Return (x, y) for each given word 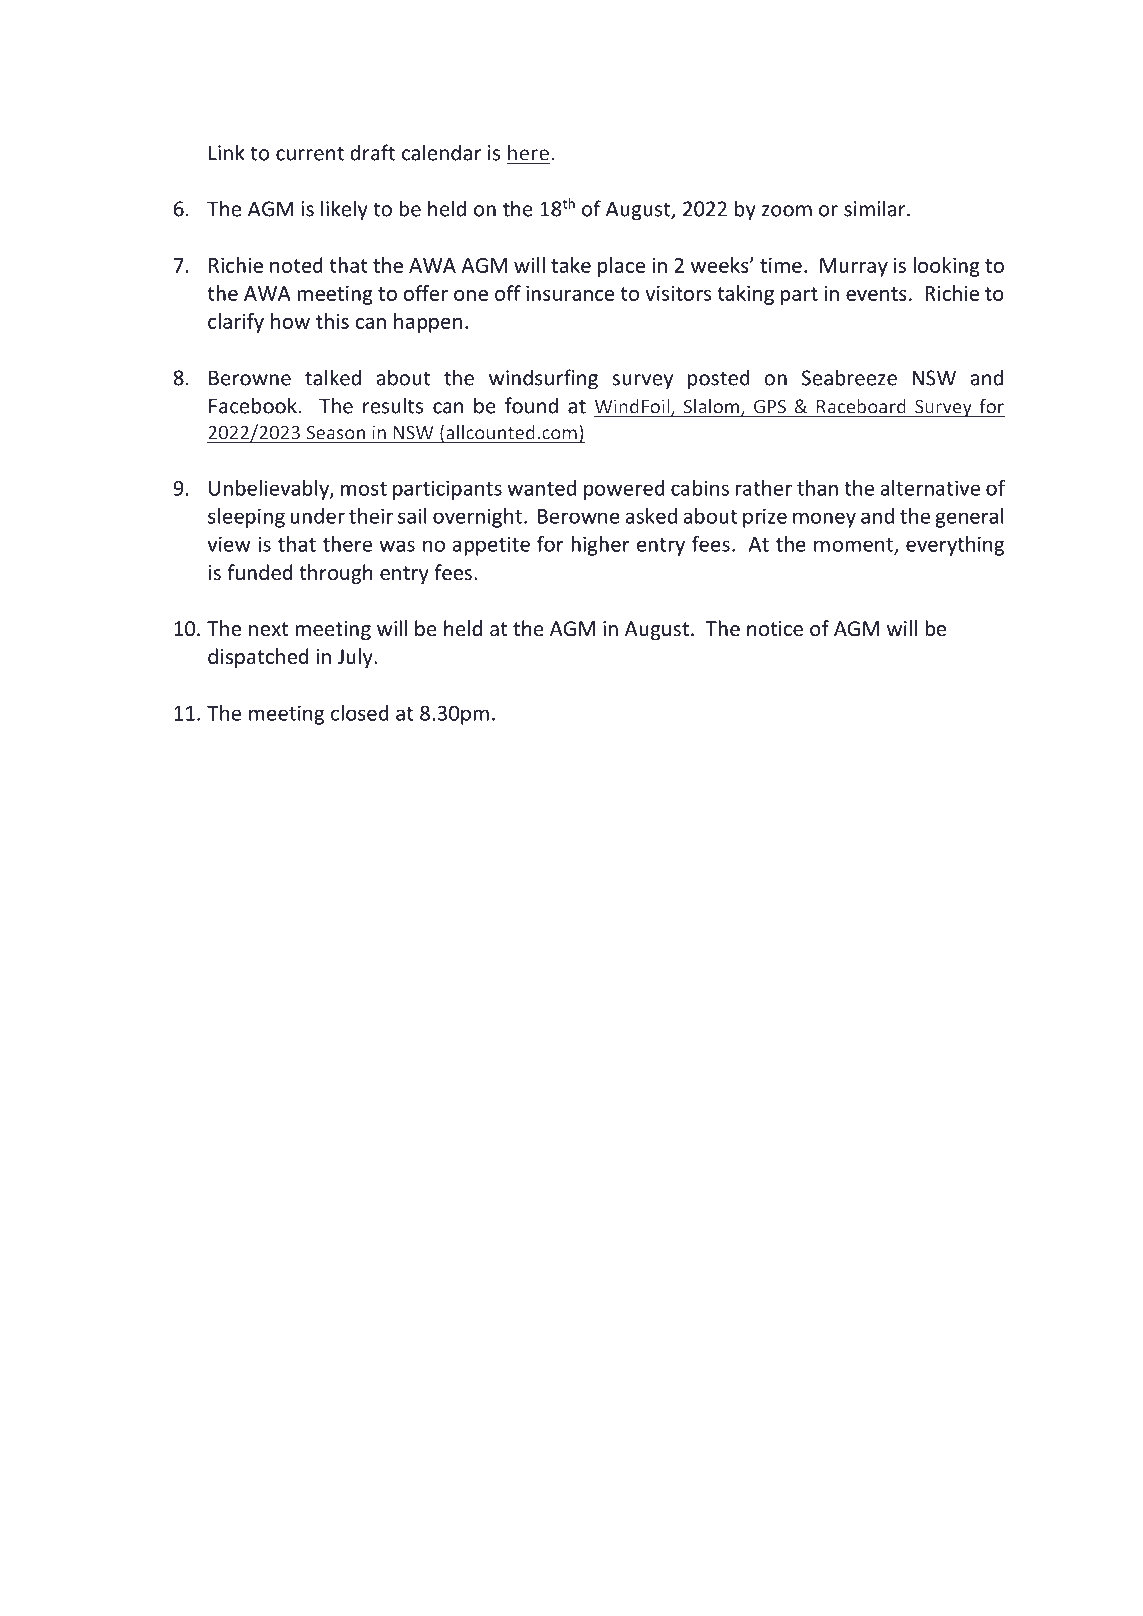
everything (955, 546)
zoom (787, 211)
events (876, 294)
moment (854, 546)
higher (600, 546)
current (310, 154)
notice (775, 629)
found (531, 405)
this (332, 321)
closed (360, 713)
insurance (570, 293)
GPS (769, 408)
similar (876, 208)
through (335, 574)
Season (335, 434)
